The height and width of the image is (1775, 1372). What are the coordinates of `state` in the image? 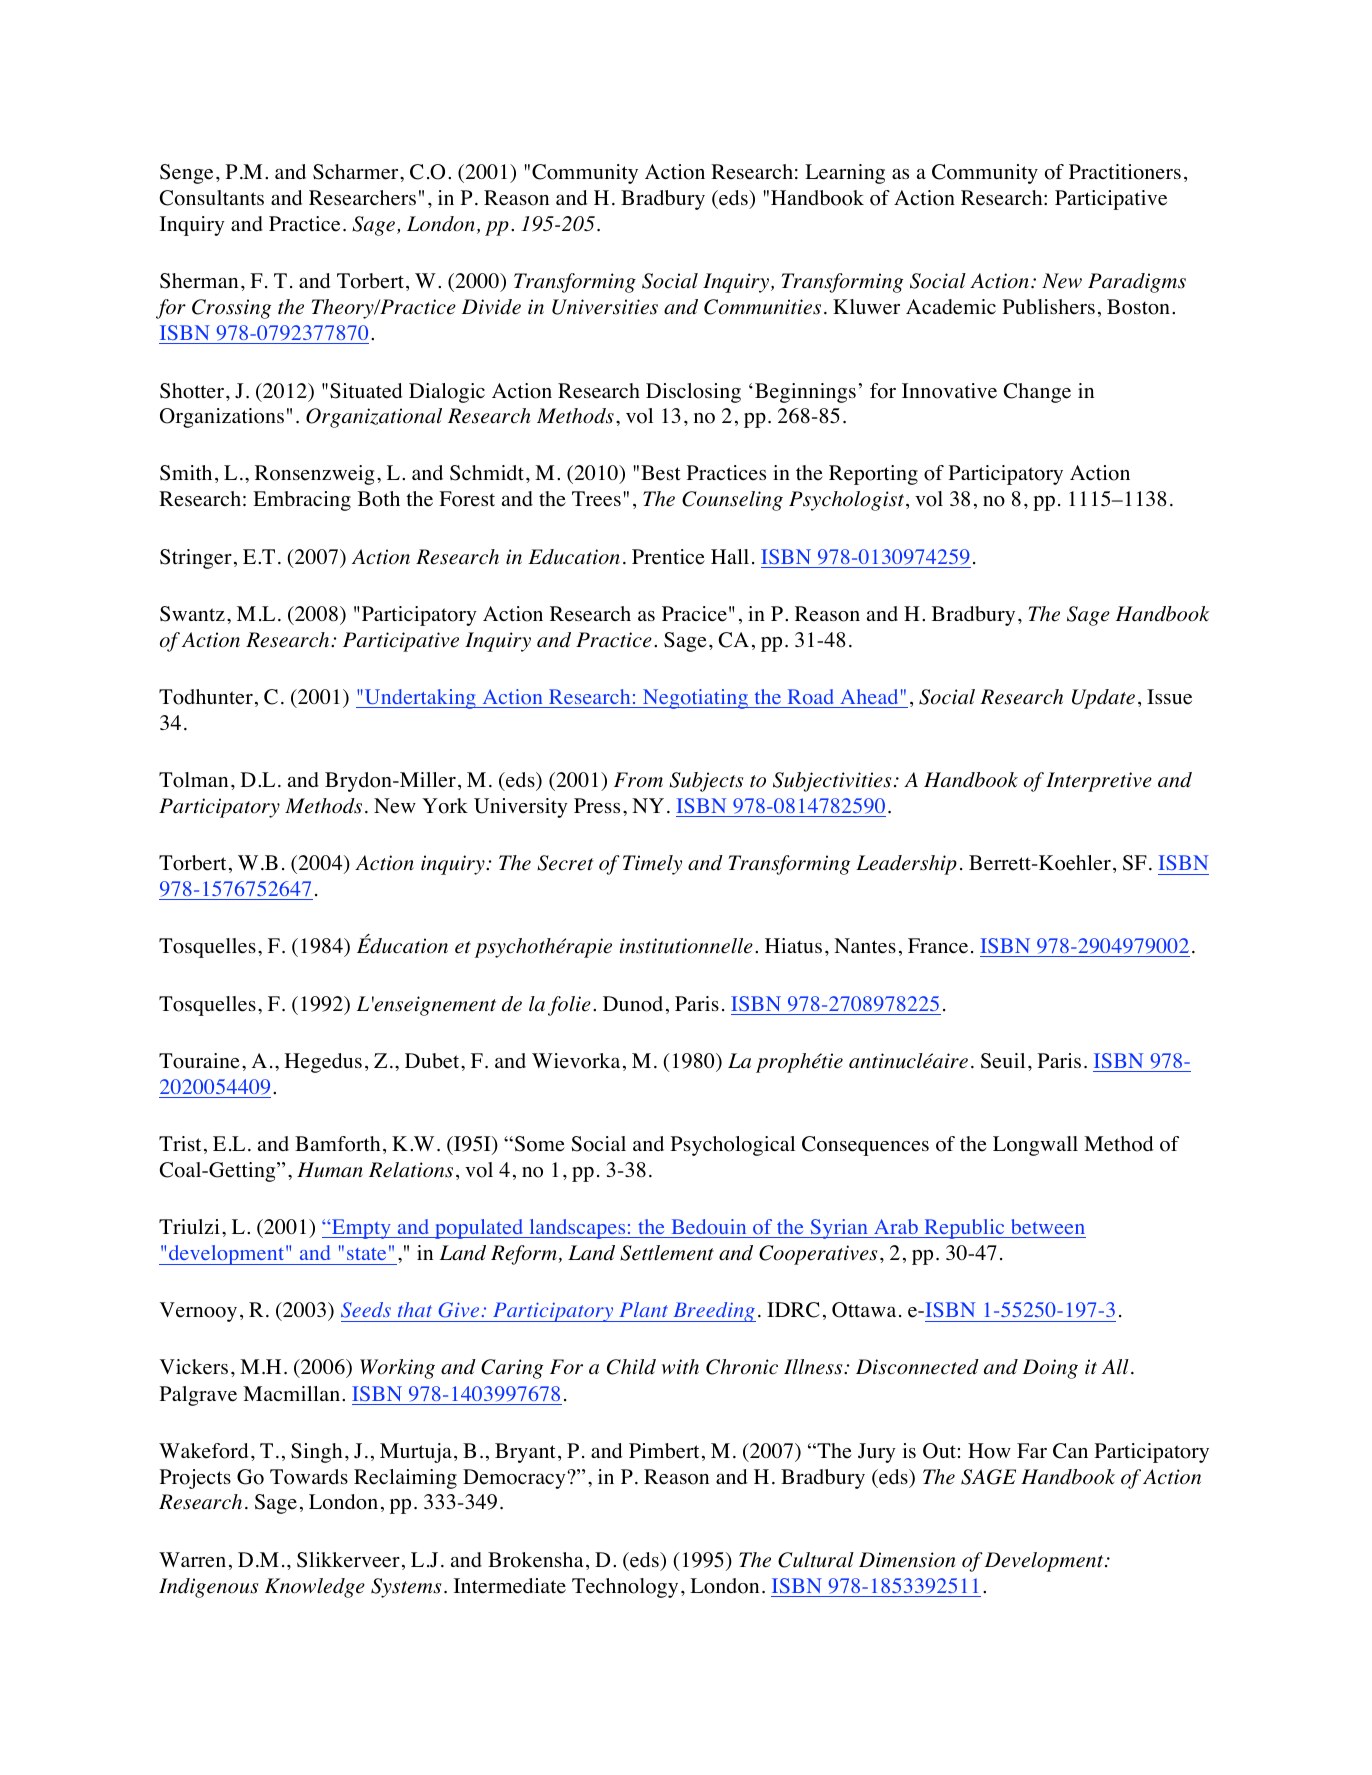 It's located at (366, 1254).
